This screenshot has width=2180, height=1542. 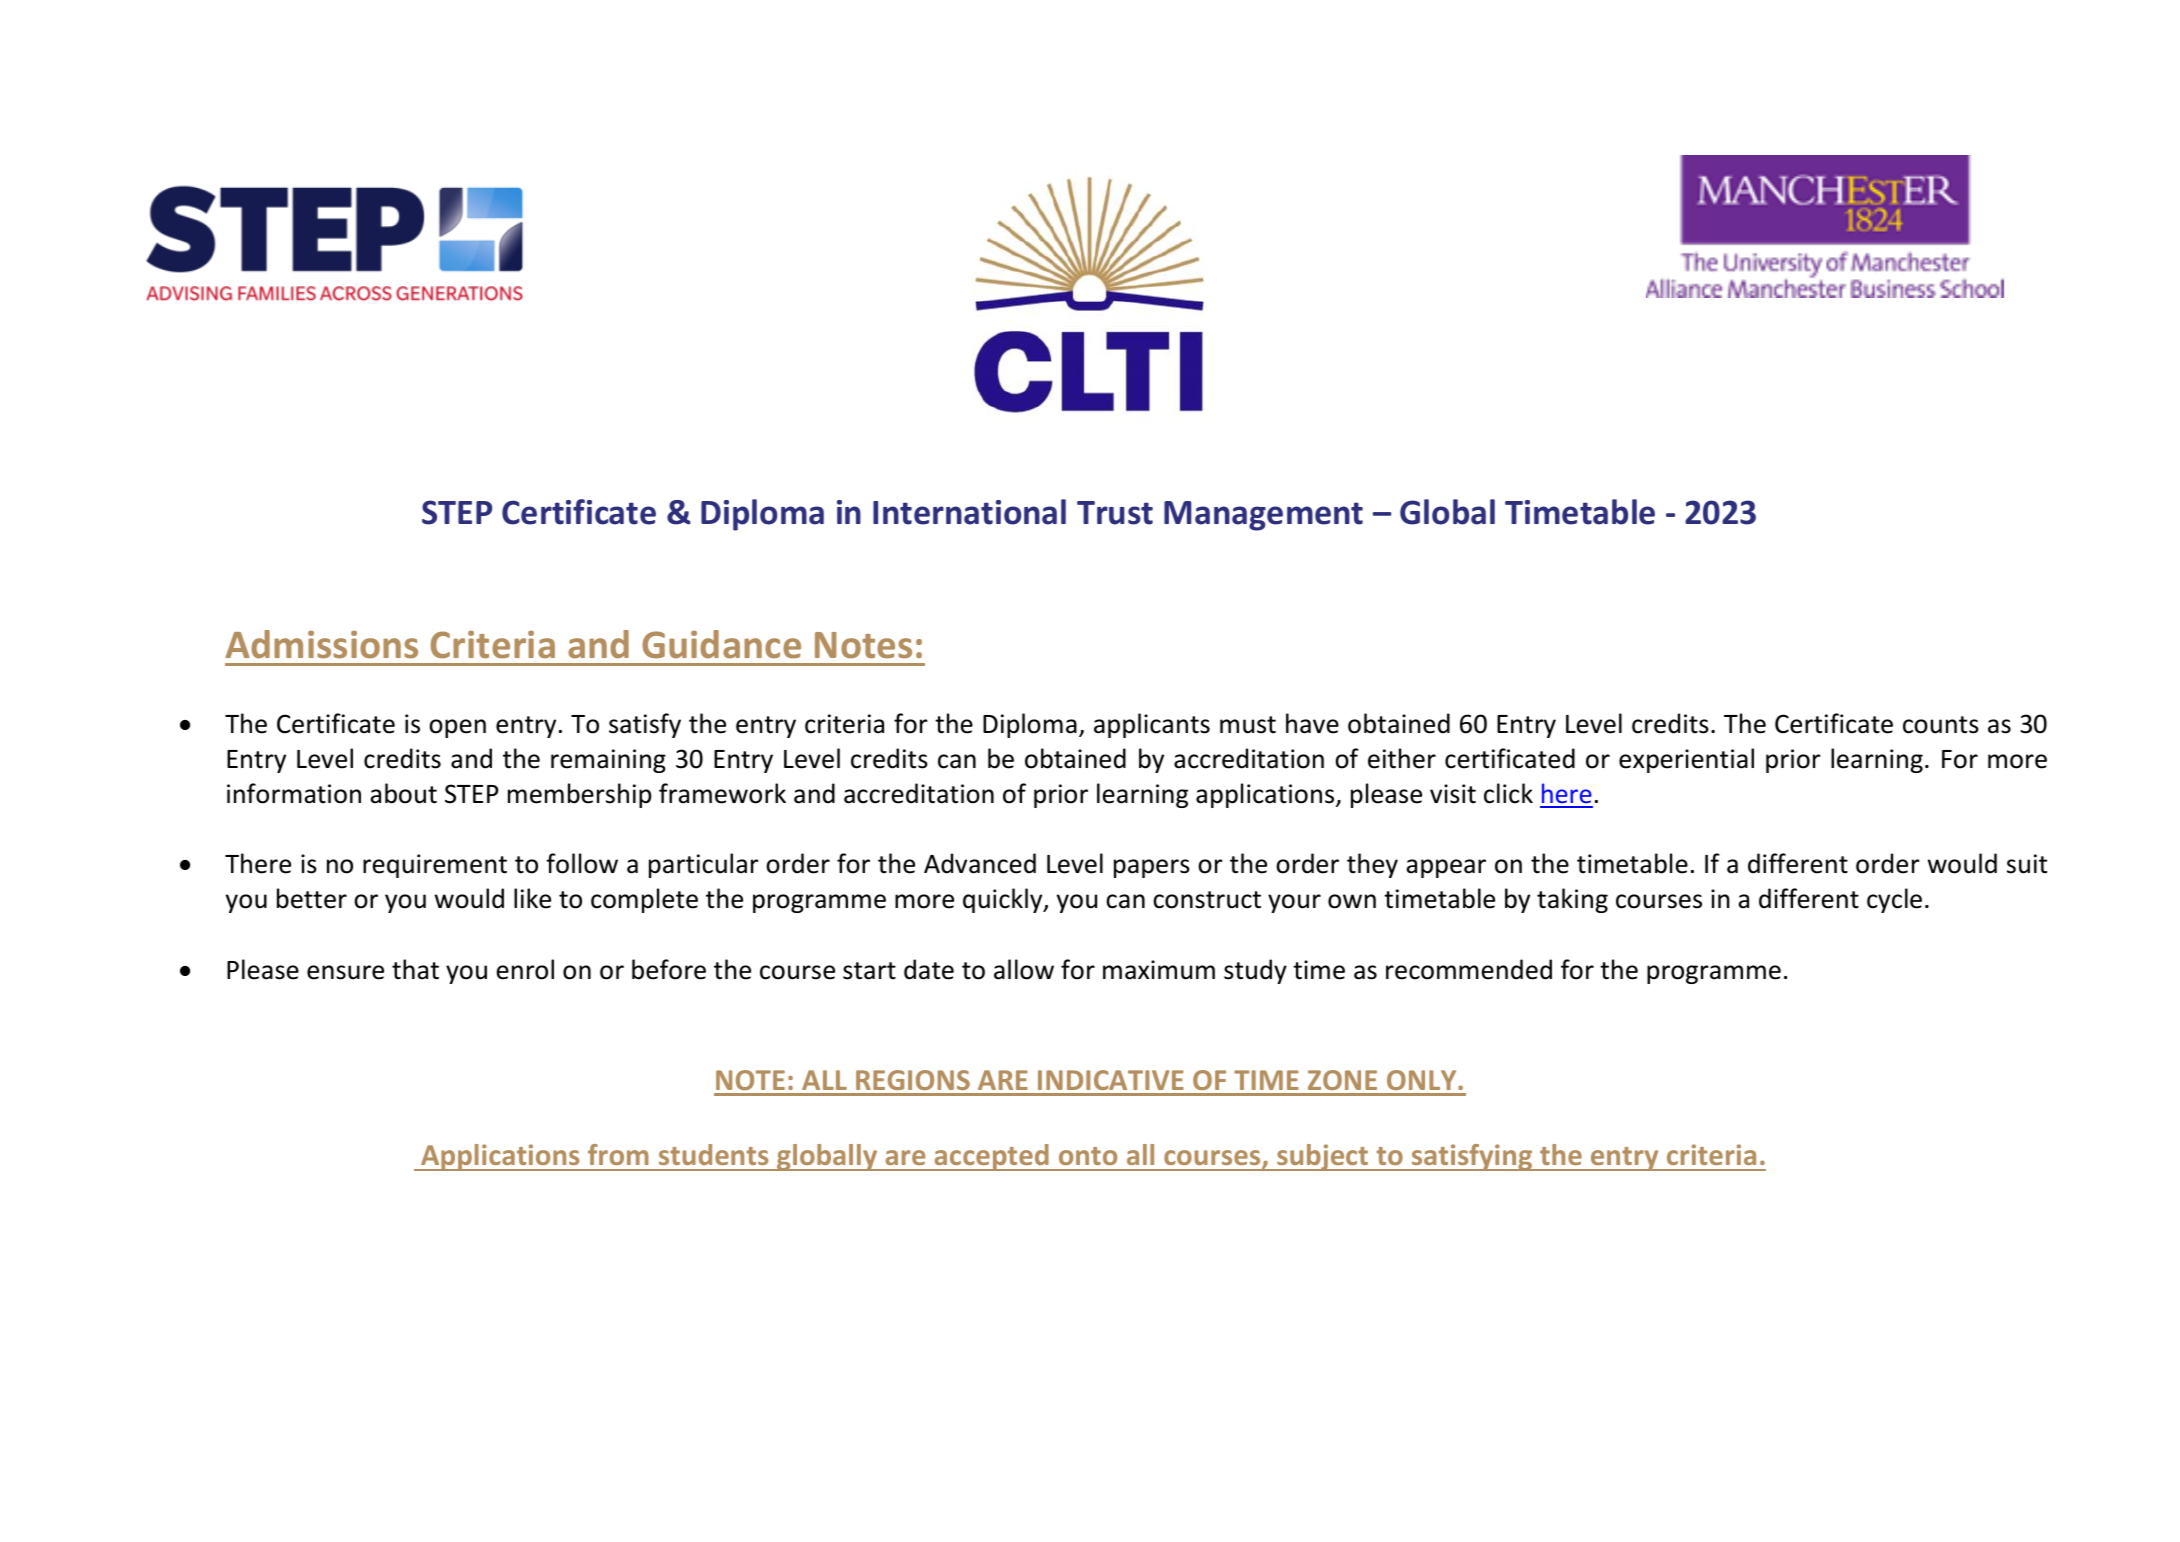 What do you see at coordinates (1469, 969) in the screenshot?
I see `recommended` at bounding box center [1469, 969].
